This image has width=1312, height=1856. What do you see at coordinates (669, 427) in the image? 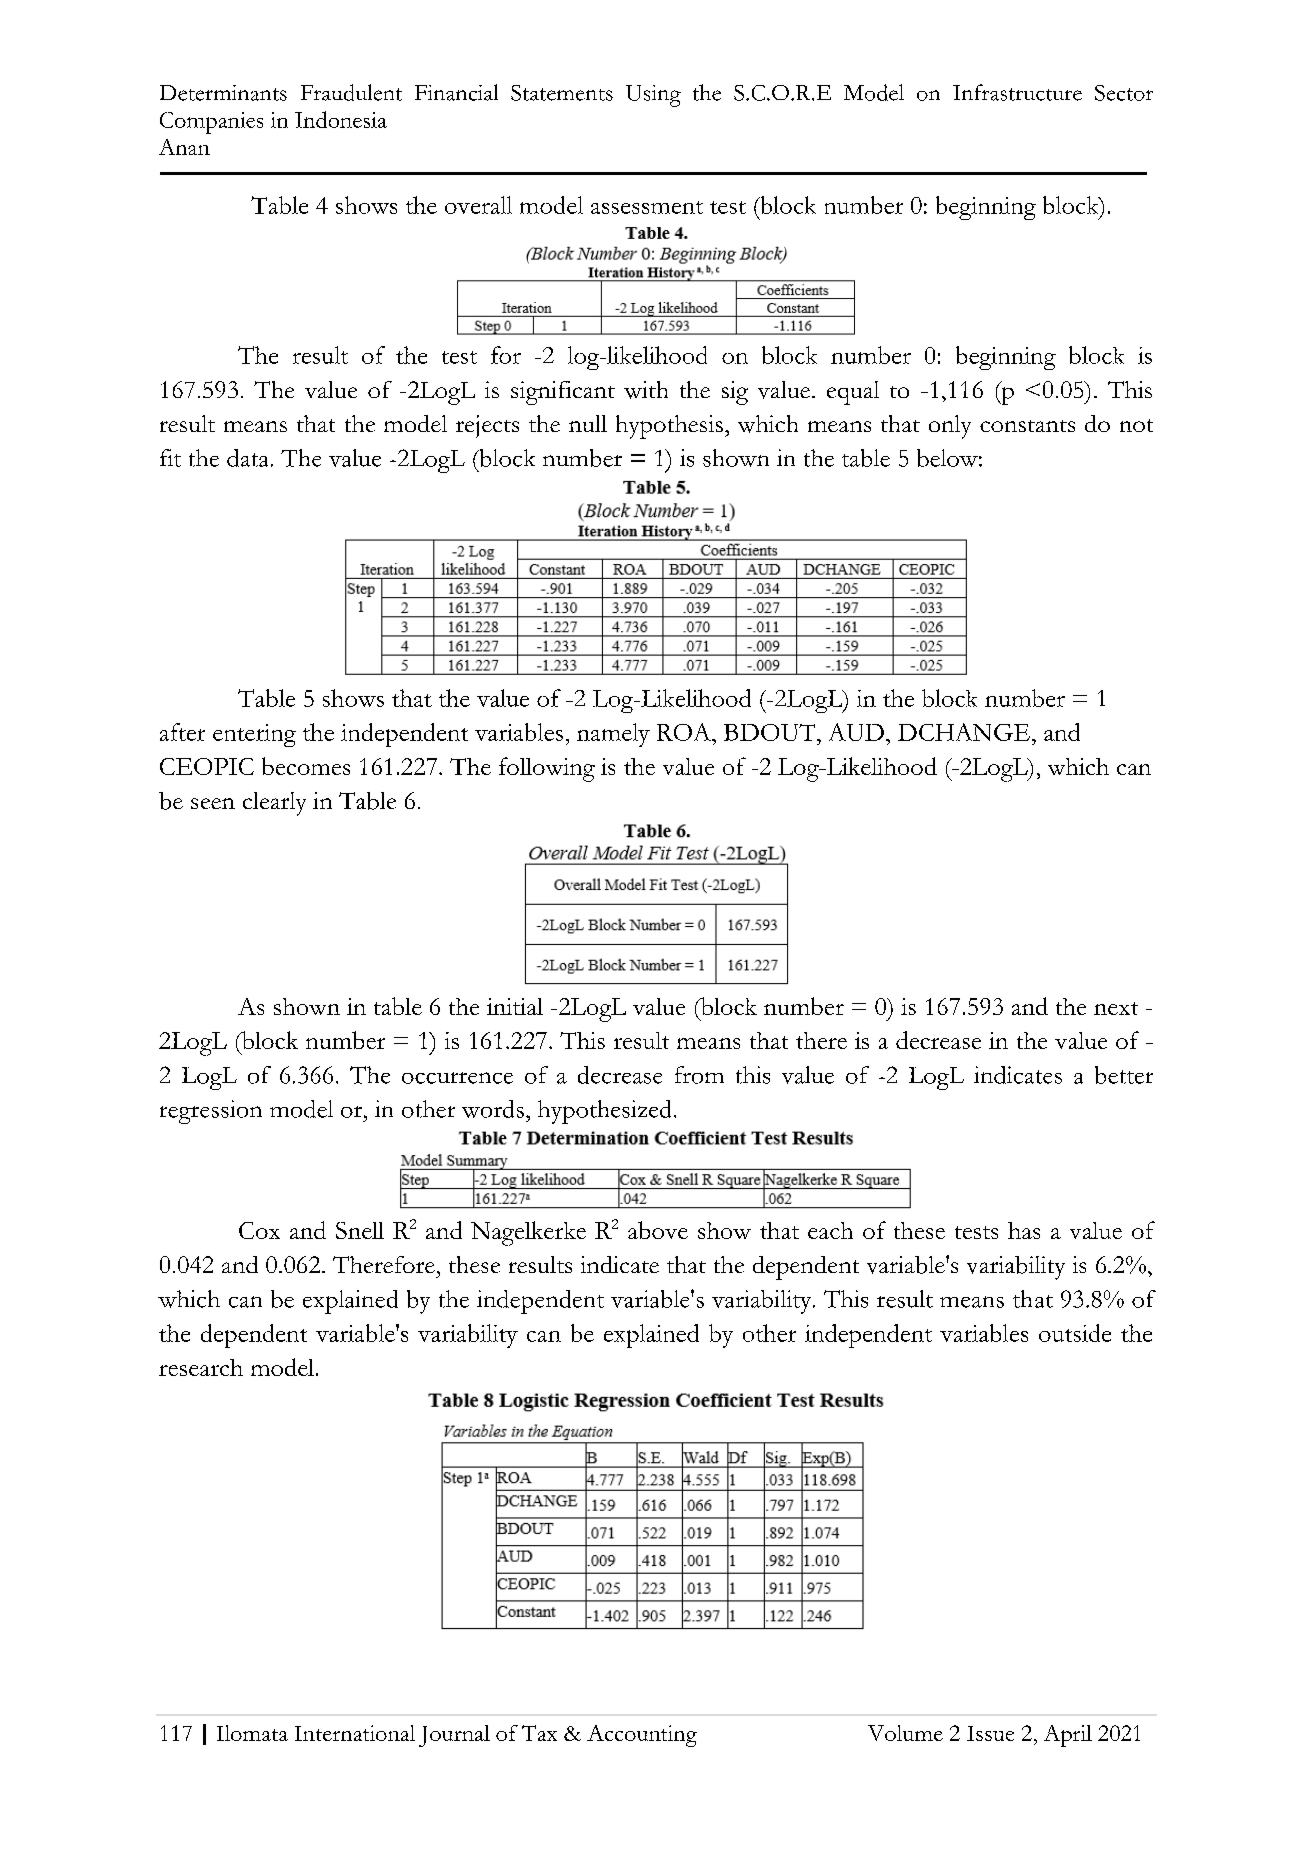
I see `hypothesis` at bounding box center [669, 427].
